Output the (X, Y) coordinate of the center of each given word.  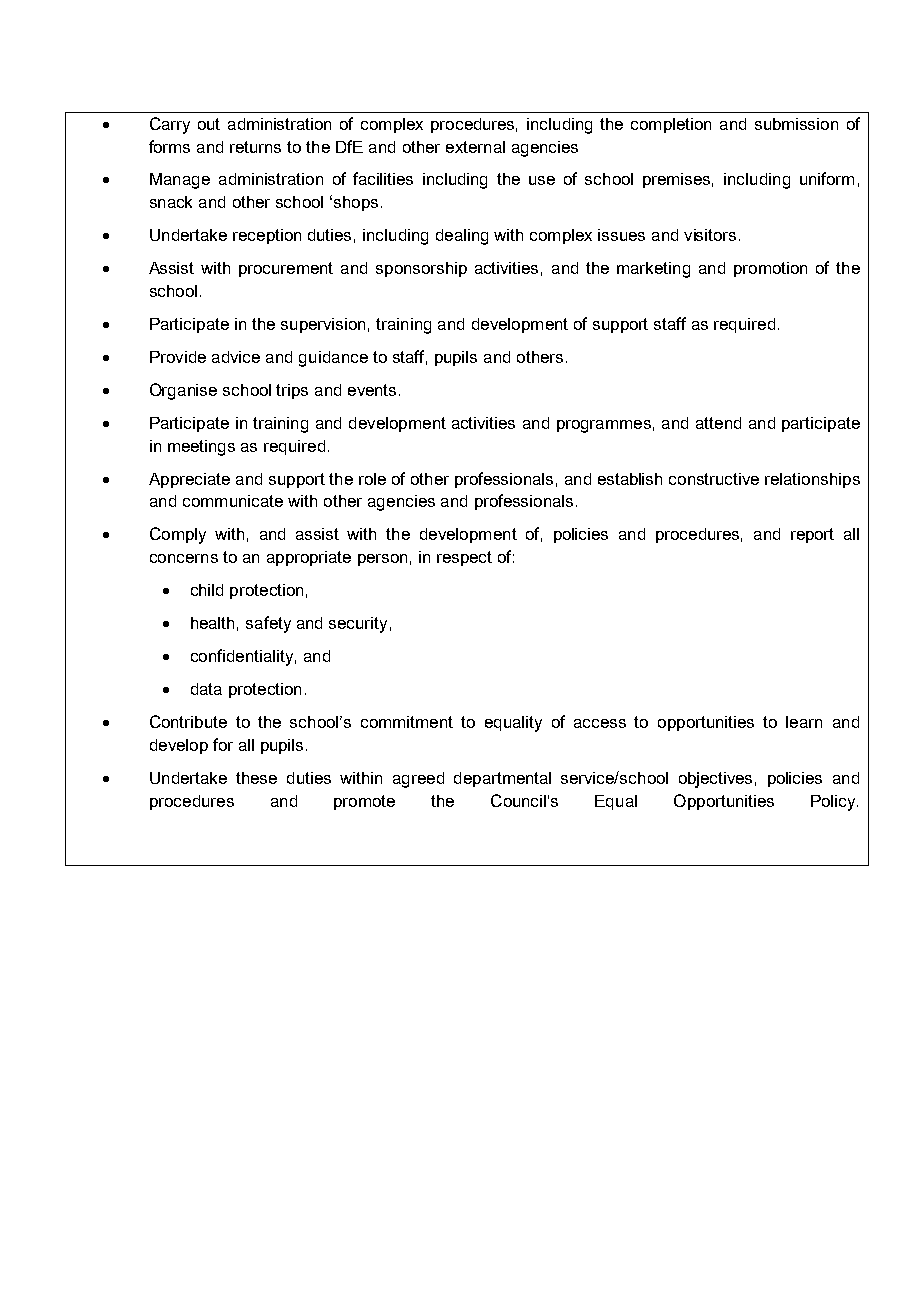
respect (464, 558)
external (475, 147)
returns (255, 147)
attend (718, 423)
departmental (502, 779)
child (207, 590)
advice (236, 357)
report (812, 535)
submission (796, 124)
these (256, 778)
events (372, 390)
